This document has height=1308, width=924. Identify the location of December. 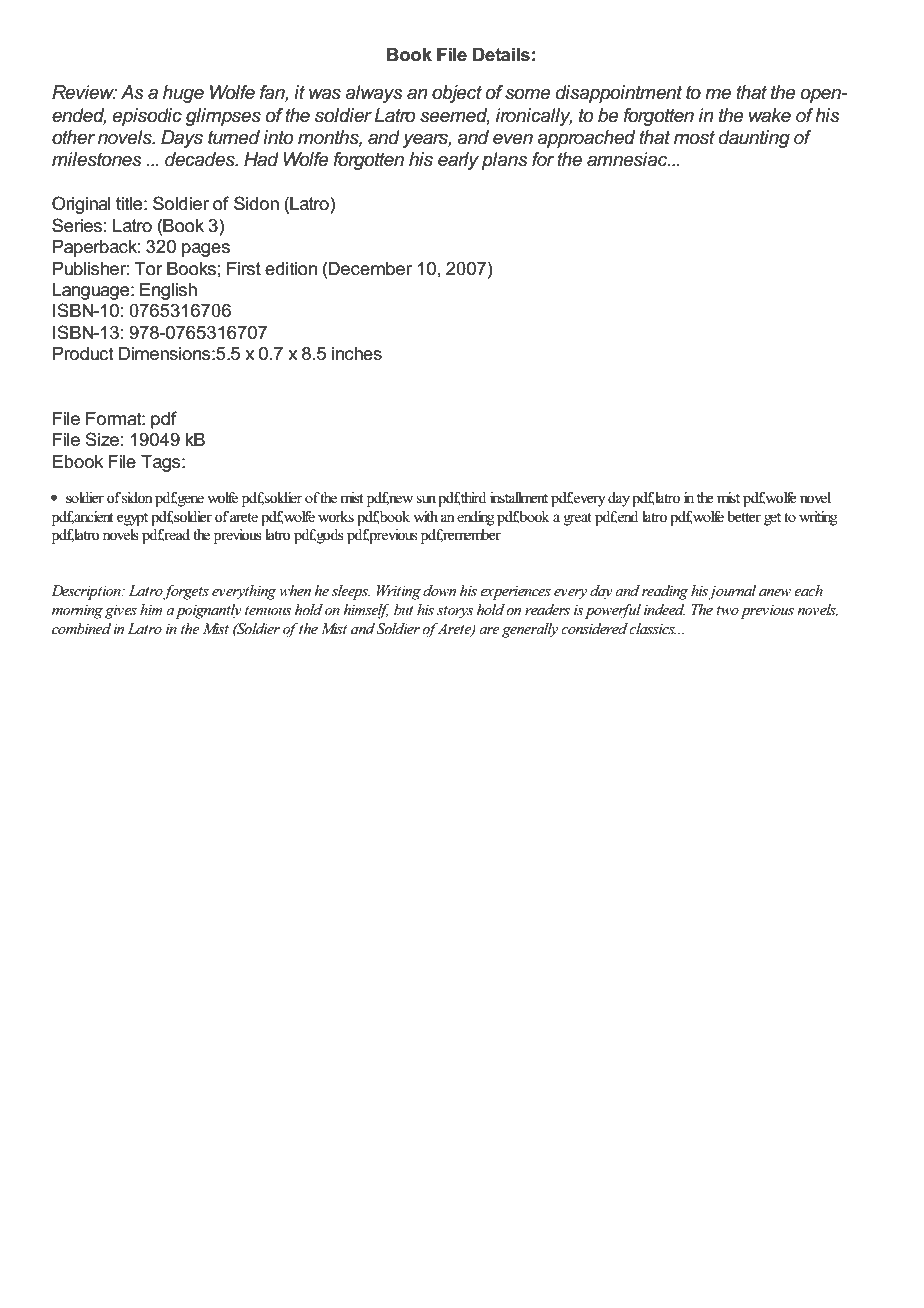
(370, 269).
